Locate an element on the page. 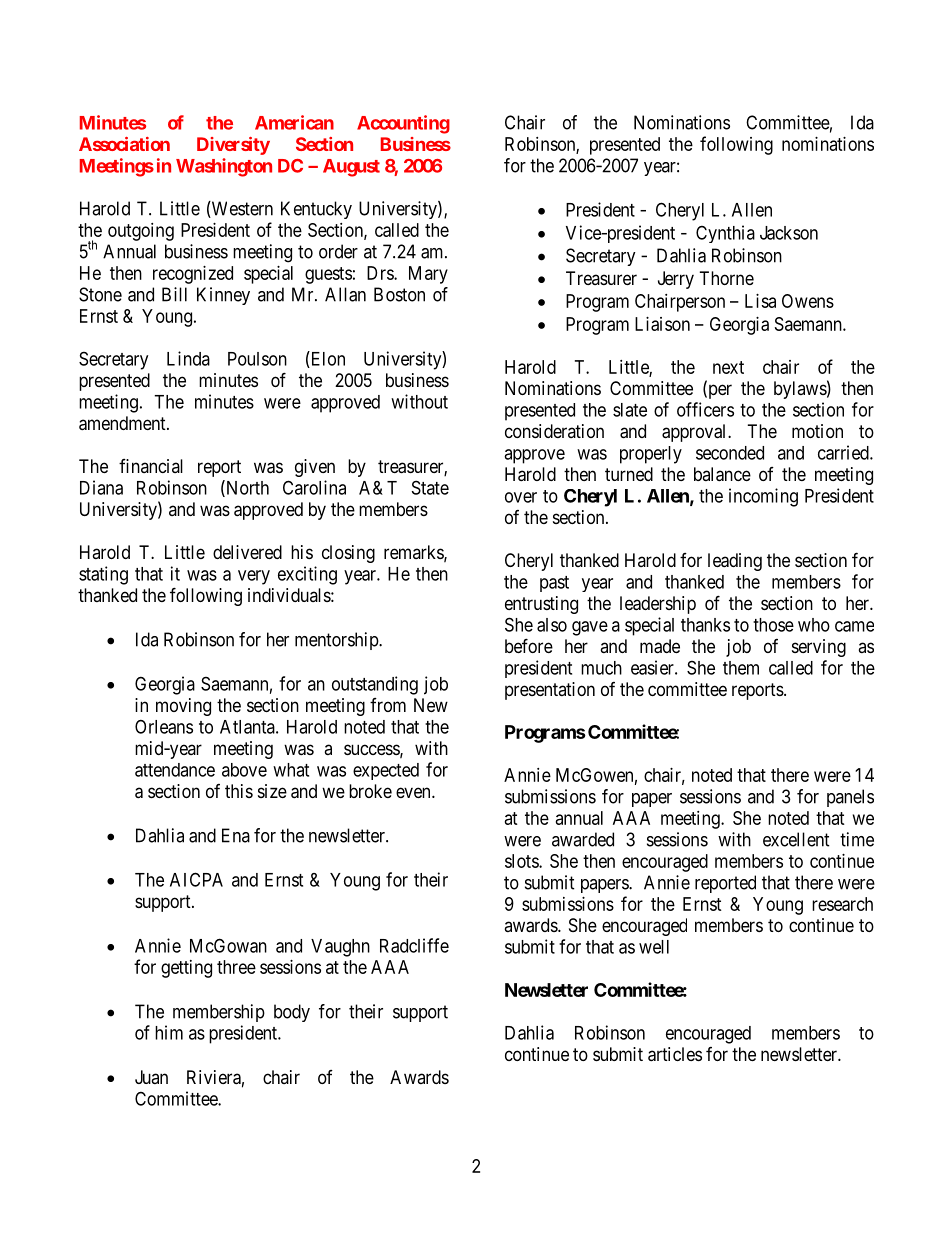 This page has width=952, height=1233. seconded is located at coordinates (730, 453).
